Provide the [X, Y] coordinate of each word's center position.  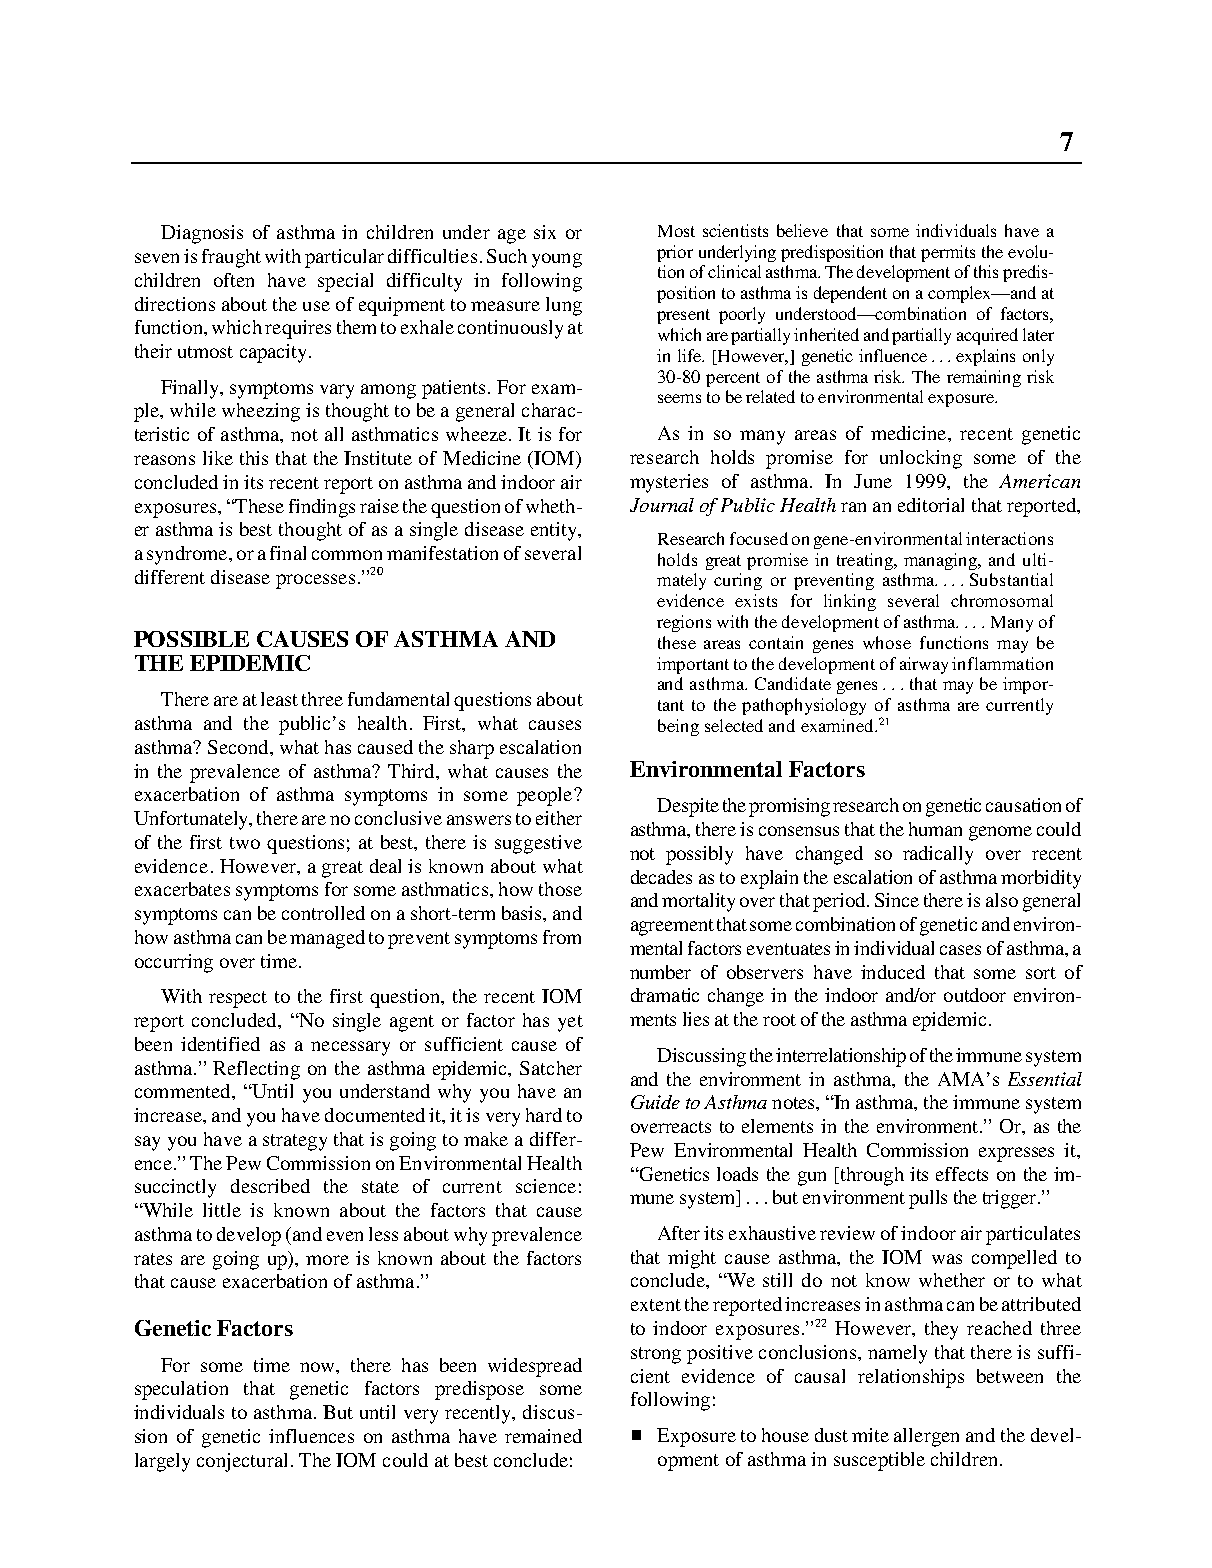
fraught [231, 258]
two [245, 843]
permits [948, 253]
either [559, 818]
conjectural [242, 1462]
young [557, 260]
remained [543, 1436]
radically [938, 855]
